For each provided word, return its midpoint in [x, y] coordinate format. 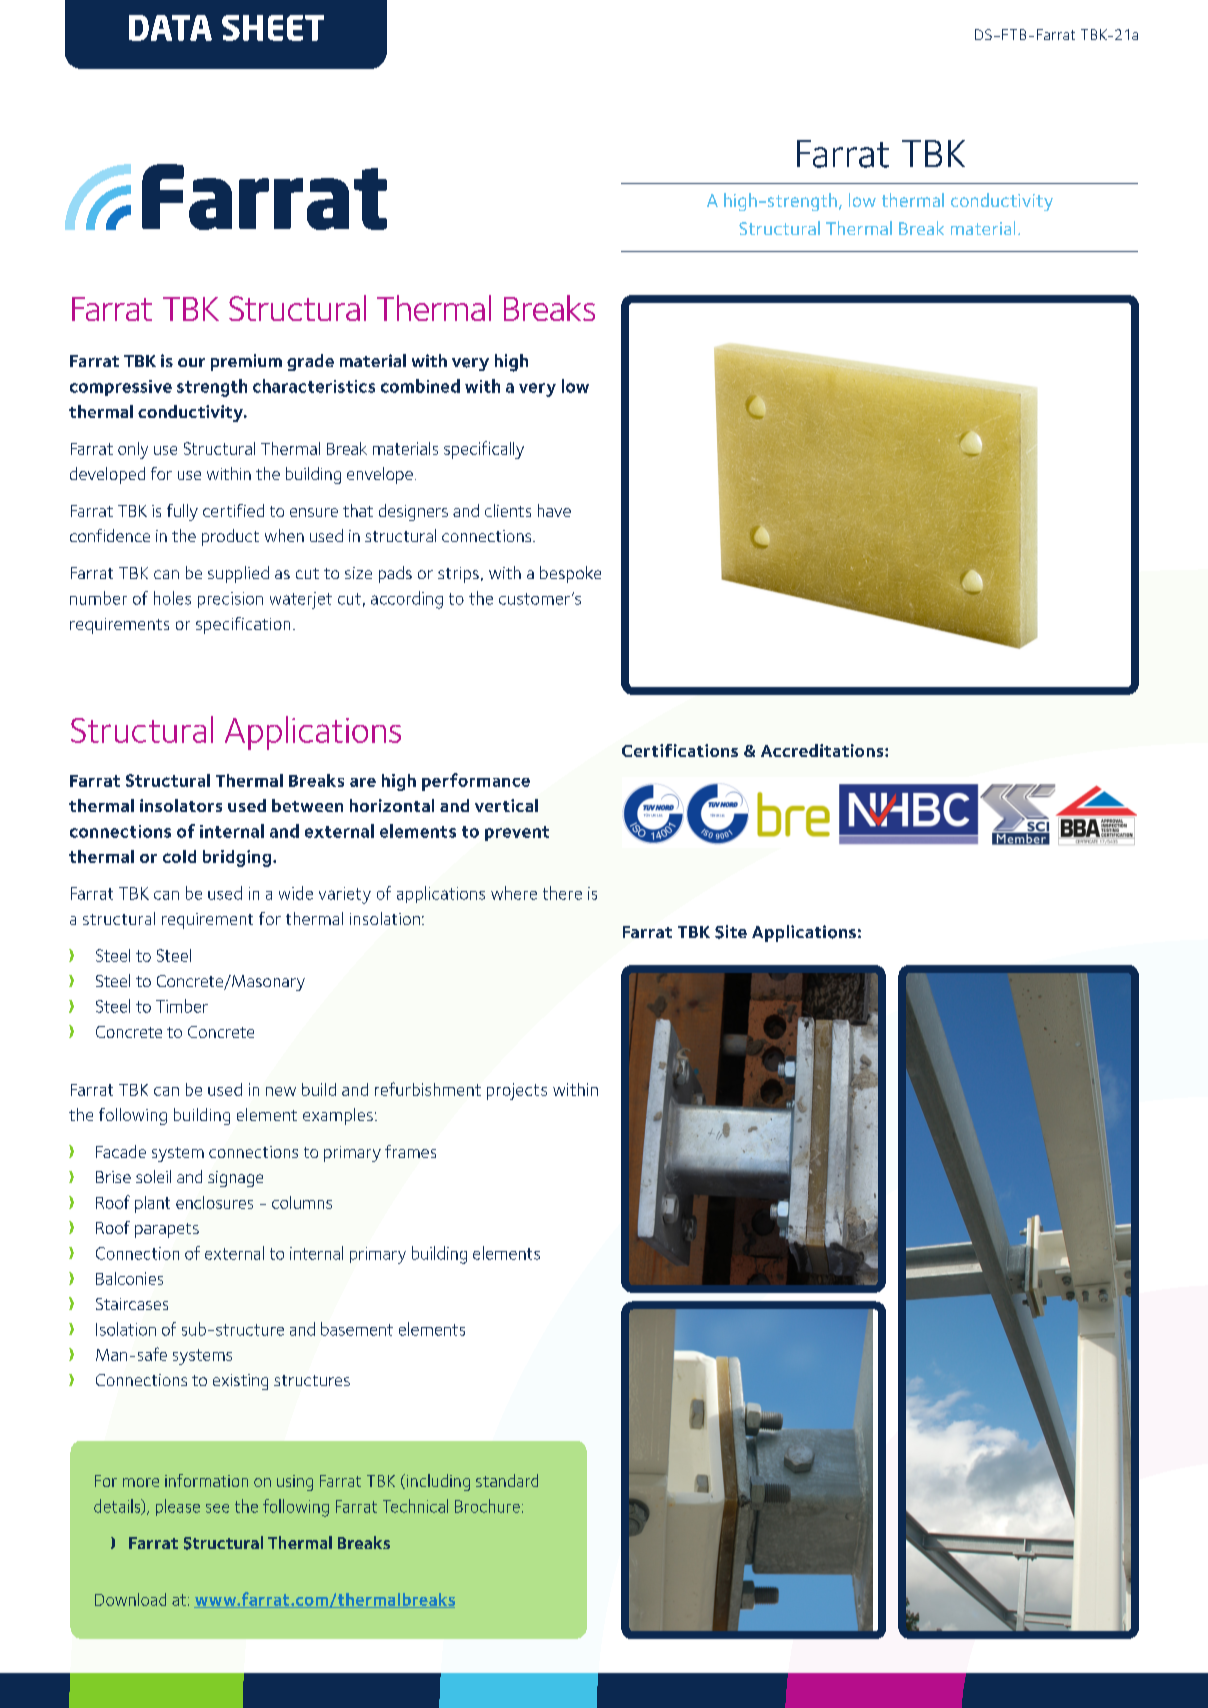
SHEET [273, 28]
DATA [170, 28]
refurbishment [428, 1089]
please [178, 1507]
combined [420, 386]
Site [731, 932]
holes [172, 598]
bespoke [570, 574]
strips [458, 575]
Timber [182, 1006]
